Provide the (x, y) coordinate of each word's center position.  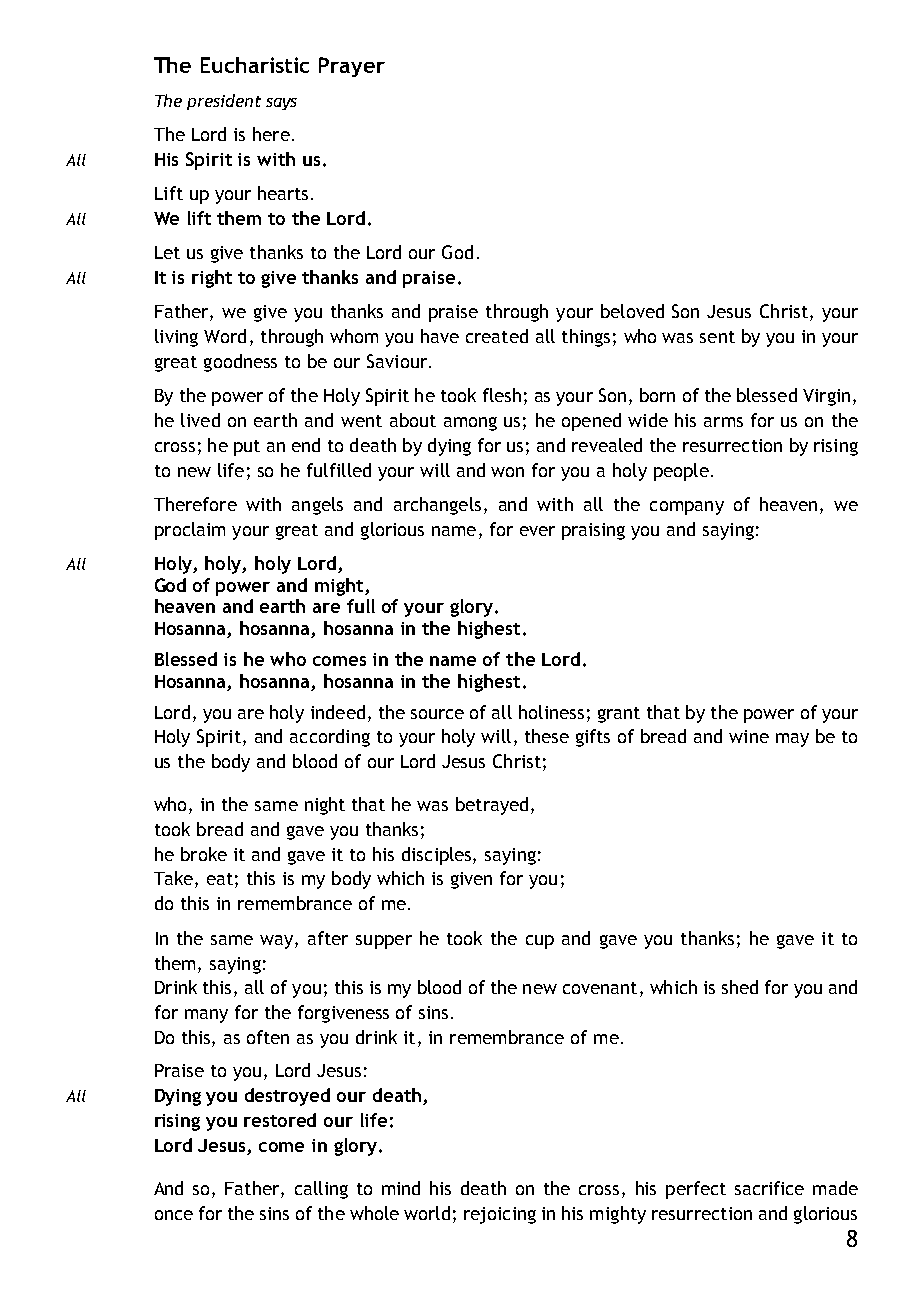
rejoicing (500, 1215)
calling (321, 1190)
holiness (551, 712)
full (361, 606)
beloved (632, 311)
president (224, 102)
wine (749, 736)
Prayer (352, 67)
